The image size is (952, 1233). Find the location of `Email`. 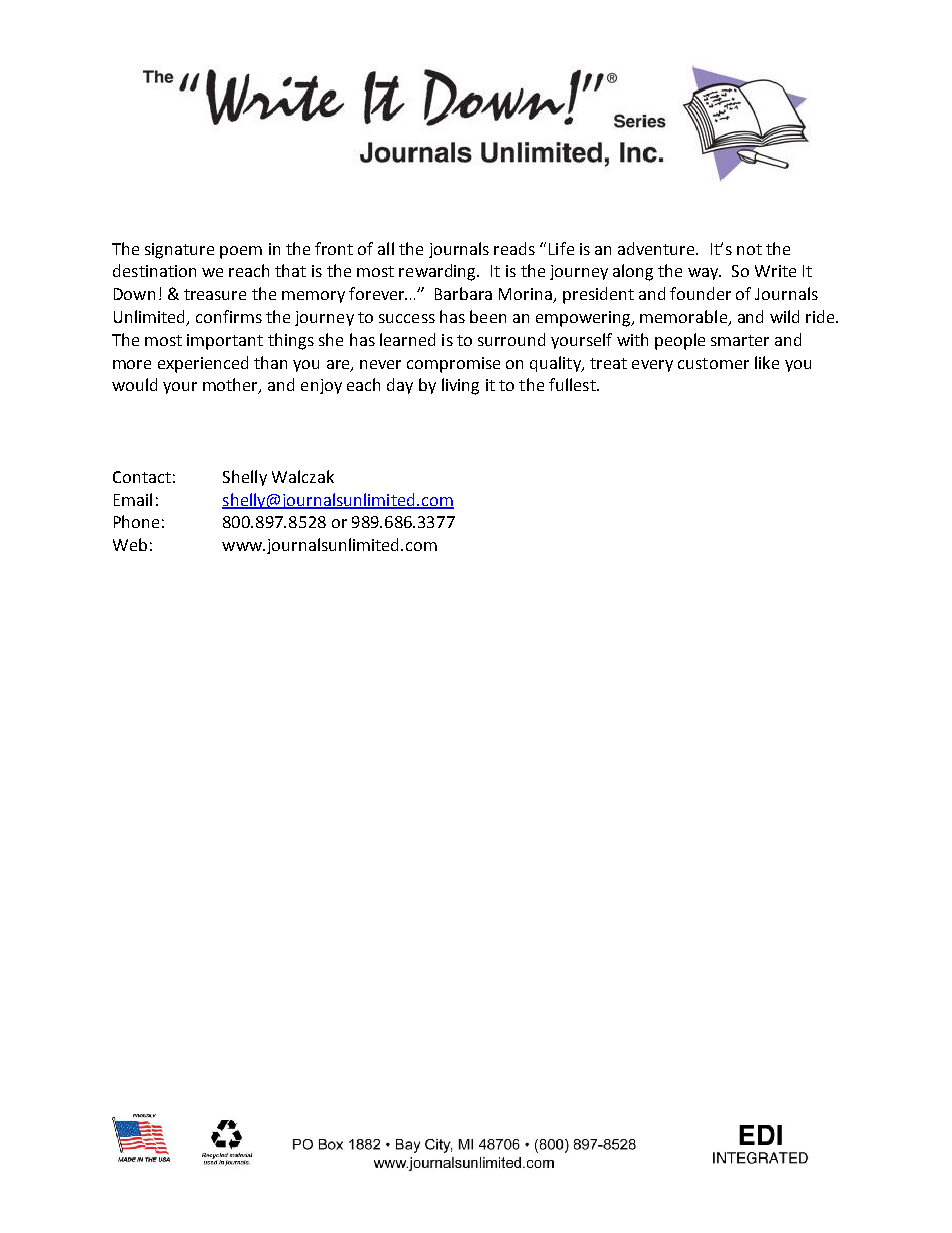

Email is located at coordinates (133, 499).
